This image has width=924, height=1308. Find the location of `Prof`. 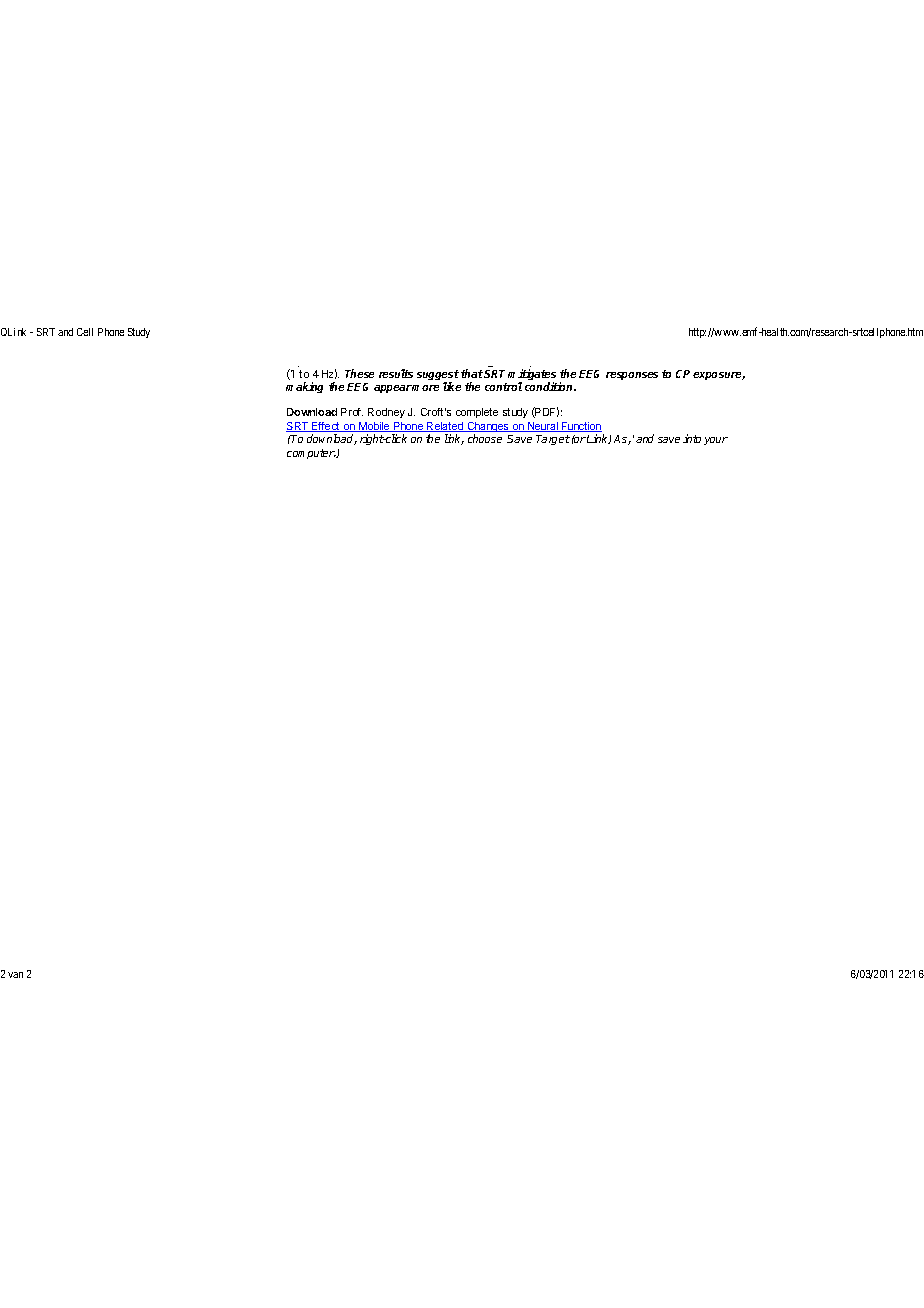

Prof is located at coordinates (352, 412).
